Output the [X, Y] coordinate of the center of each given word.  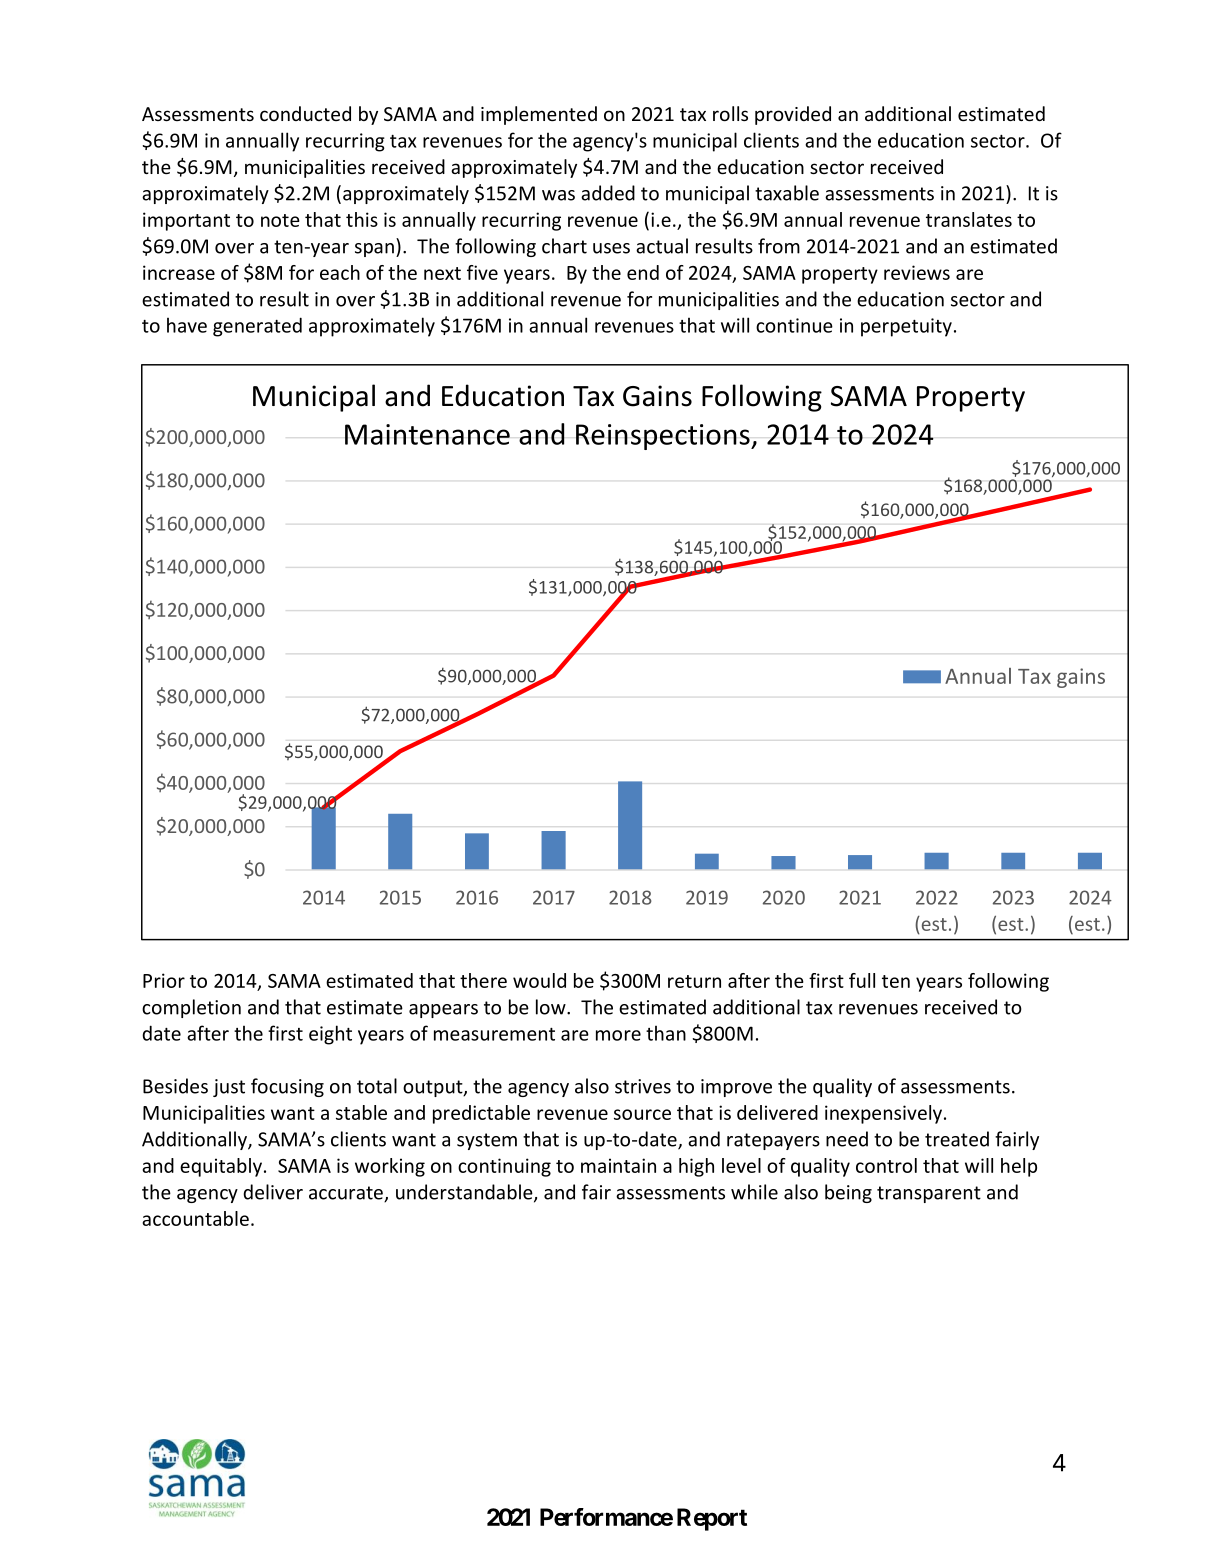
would [539, 980]
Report [712, 1519]
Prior [164, 980]
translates [969, 219]
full [862, 980]
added [608, 193]
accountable [195, 1218]
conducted [305, 113]
